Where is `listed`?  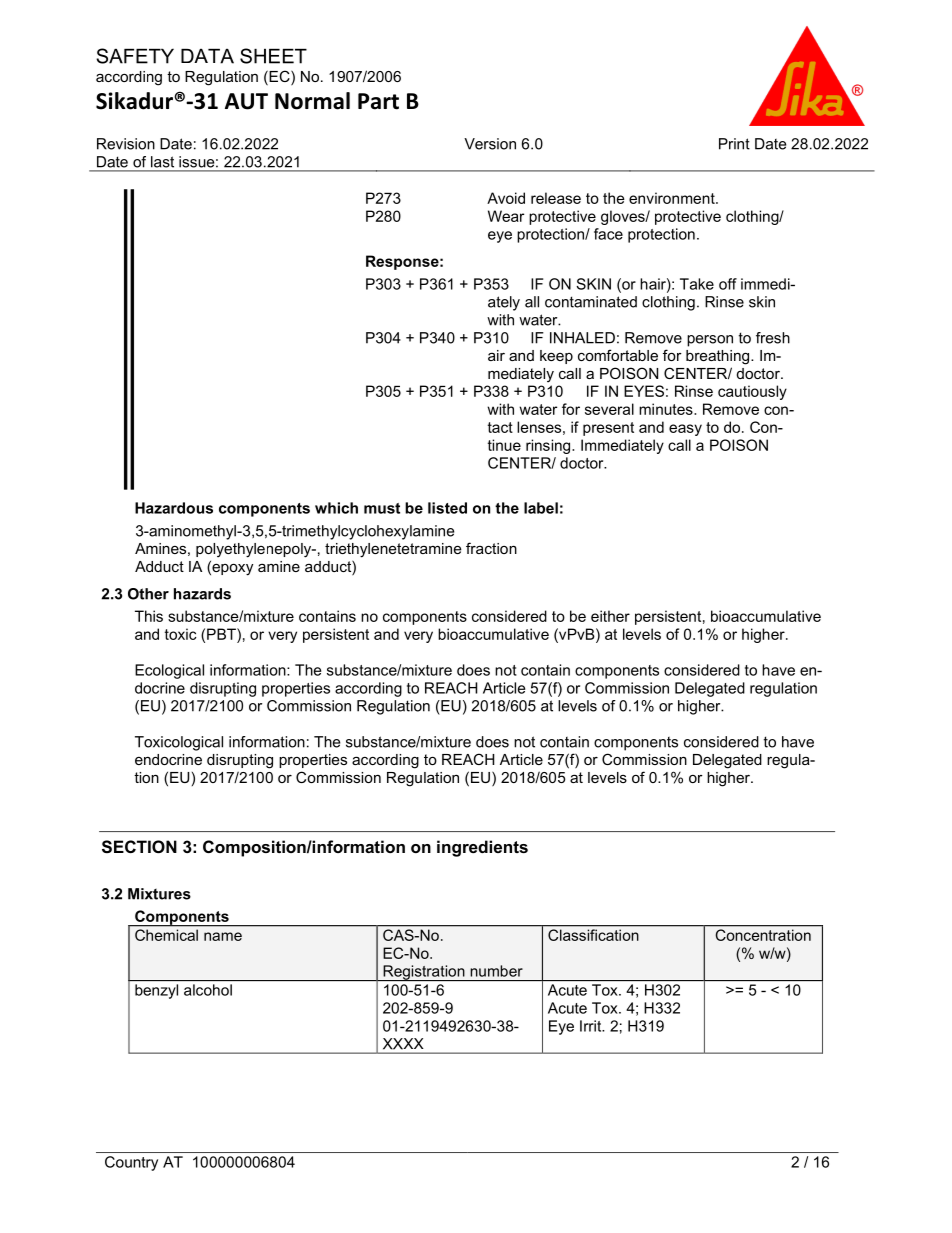 listed is located at coordinates (447, 508).
